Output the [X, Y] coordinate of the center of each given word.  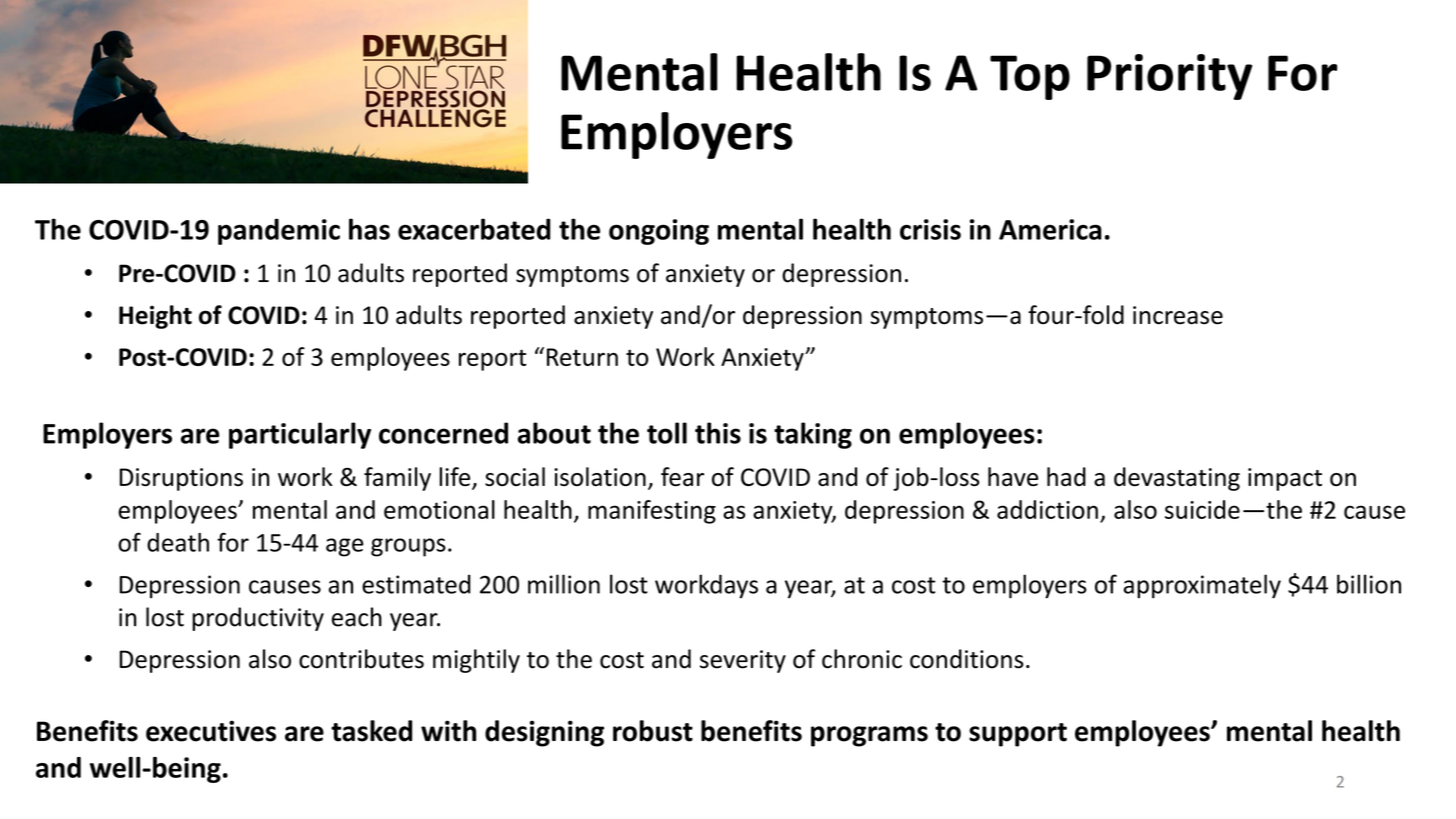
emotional [439, 509]
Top [1030, 77]
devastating [1177, 479]
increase [1178, 315]
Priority [1169, 77]
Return [582, 357]
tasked [371, 731]
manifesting [652, 512]
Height [155, 317]
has [369, 229]
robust [653, 731]
